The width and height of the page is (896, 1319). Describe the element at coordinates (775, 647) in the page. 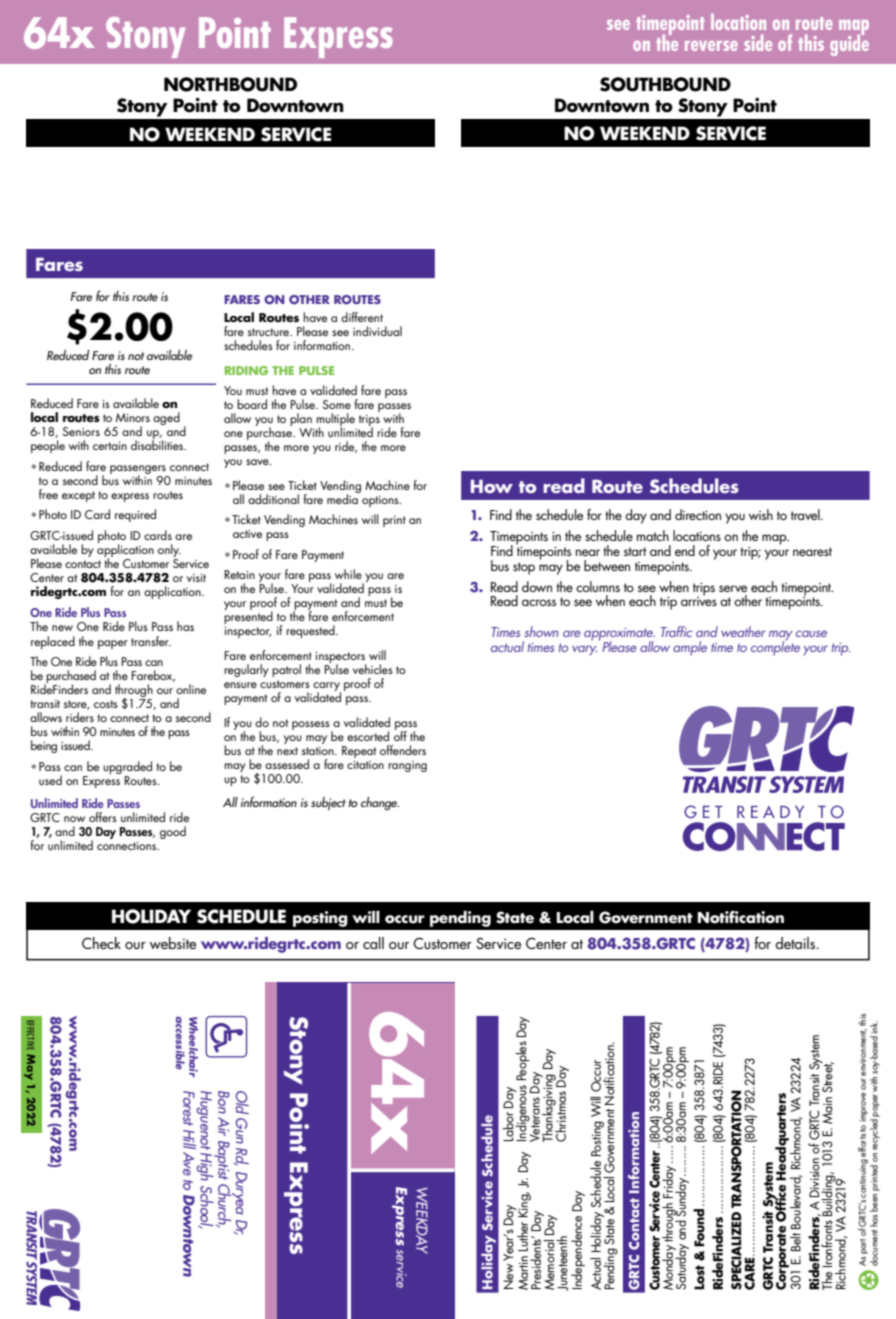

I see `complete` at that location.
